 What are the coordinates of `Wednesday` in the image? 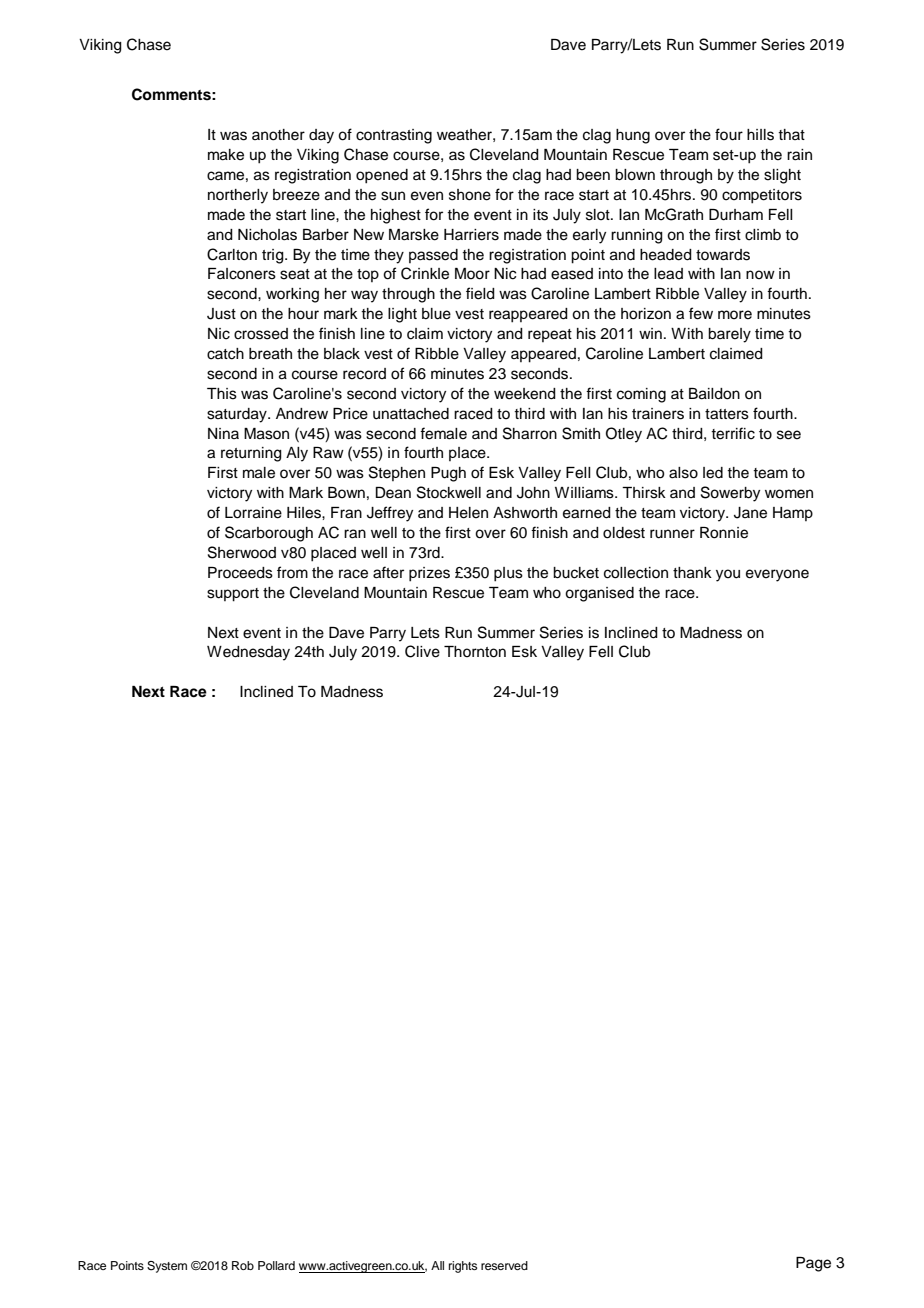 It's located at (248, 653).
